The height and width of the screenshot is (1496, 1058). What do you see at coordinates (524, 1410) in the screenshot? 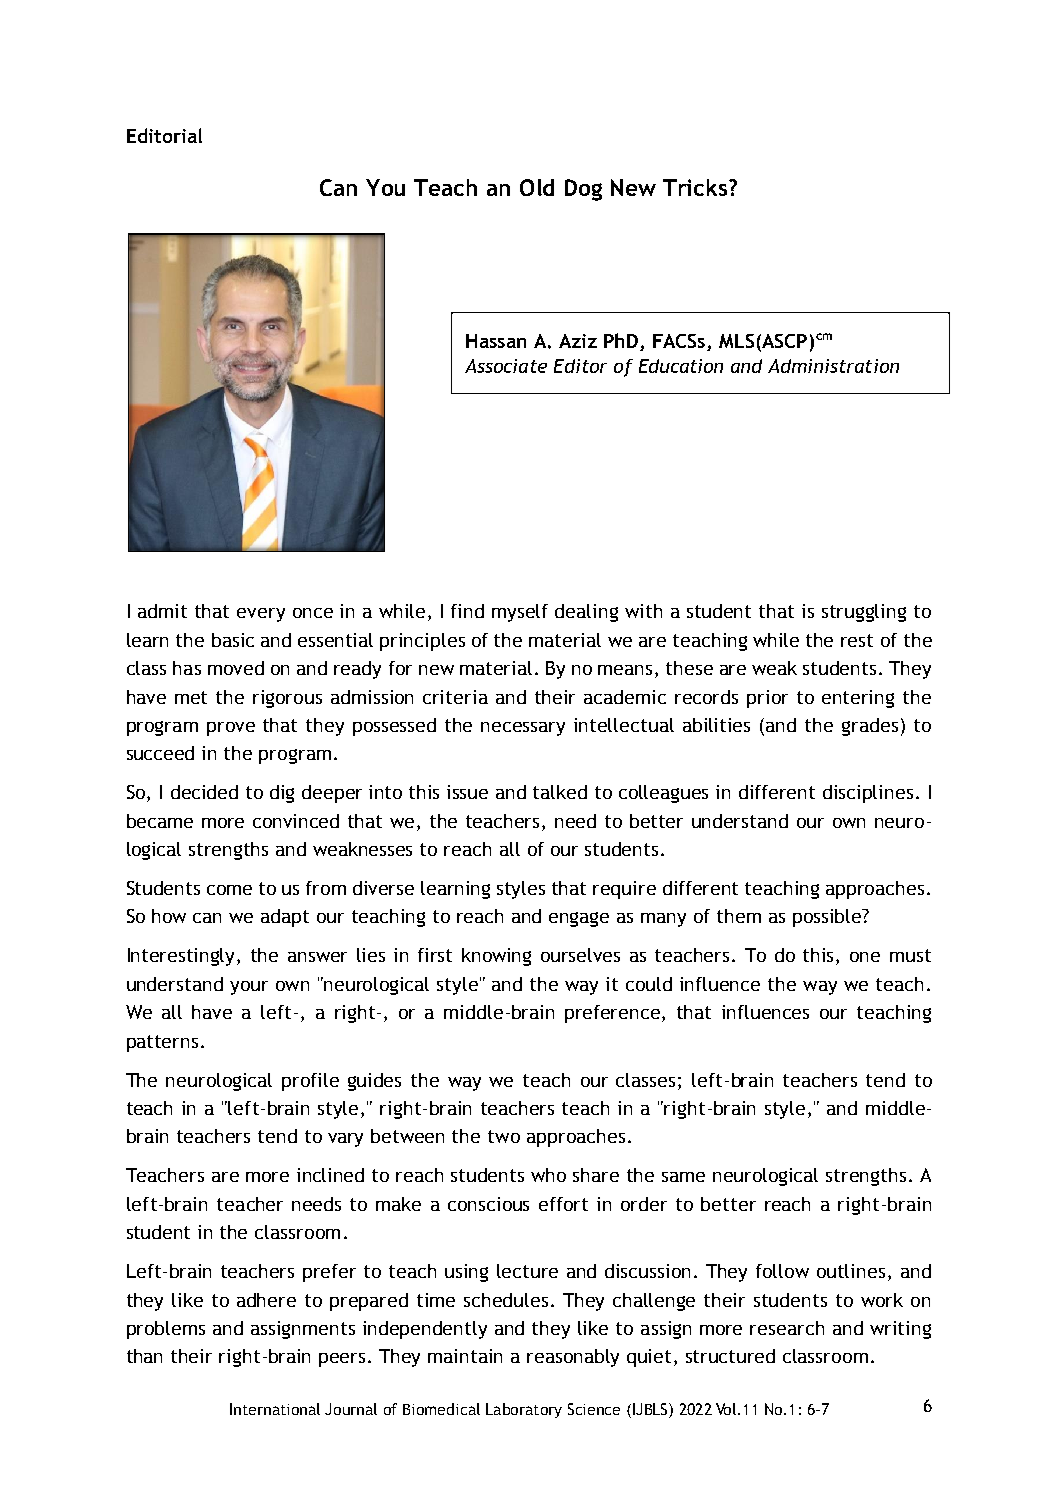
I see `Laboratory` at bounding box center [524, 1410].
